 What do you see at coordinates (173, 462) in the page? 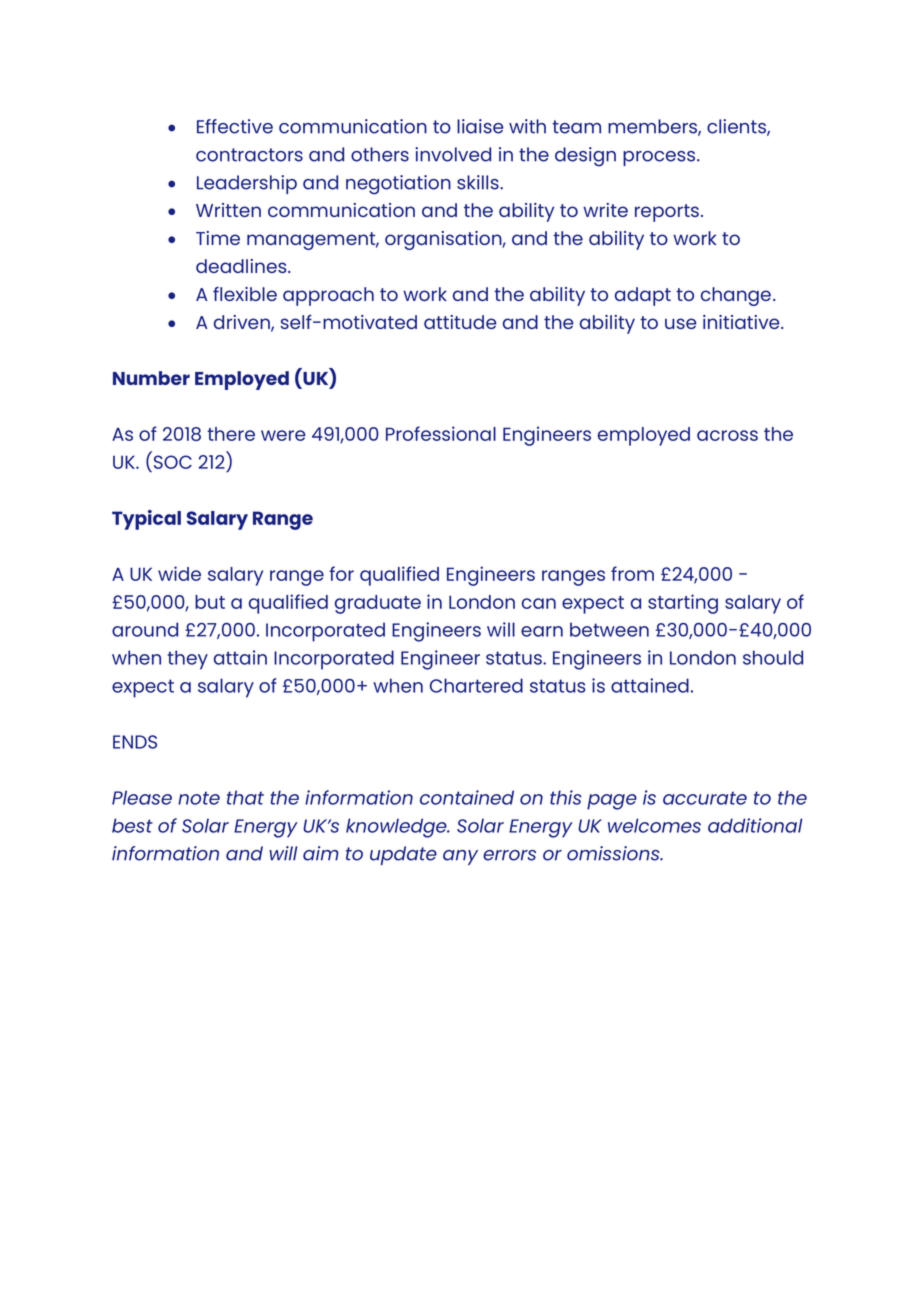
I see `SOC` at bounding box center [173, 462].
